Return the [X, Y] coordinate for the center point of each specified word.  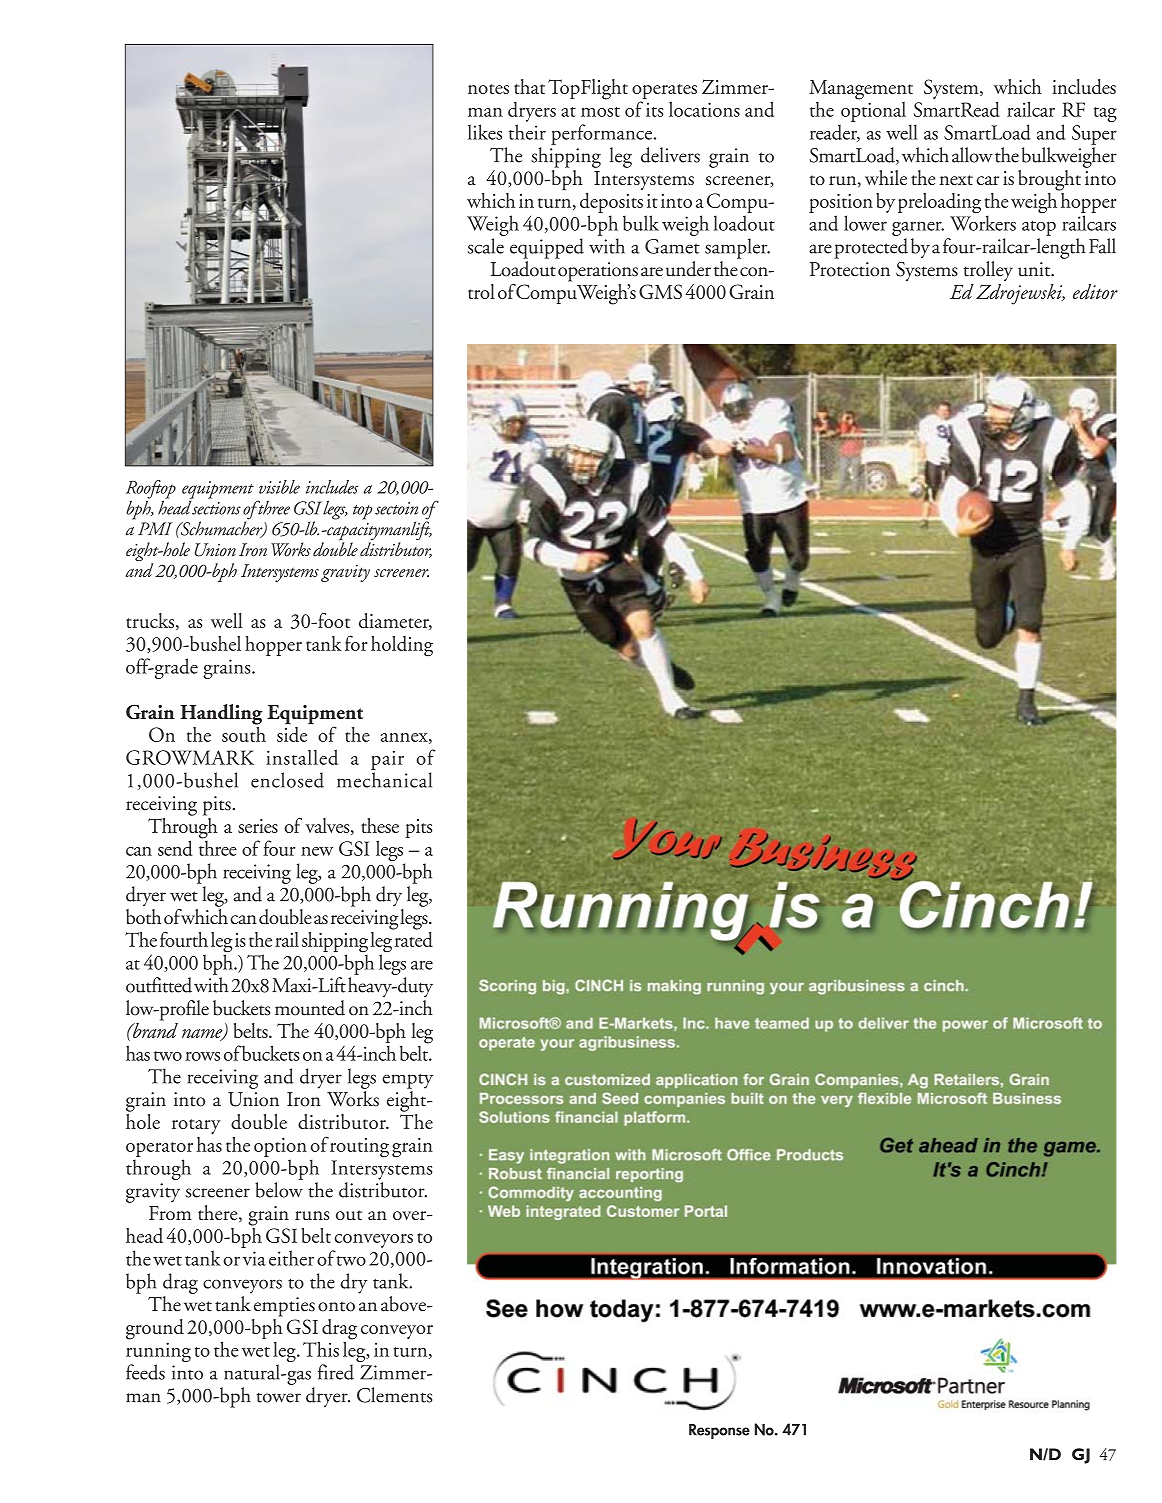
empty [407, 1081]
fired [336, 1372]
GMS [660, 291]
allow [972, 155]
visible [279, 487]
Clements [394, 1395]
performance [603, 134]
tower [278, 1397]
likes [485, 132]
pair [387, 760]
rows [202, 1056]
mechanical [384, 780]
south [244, 733]
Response [719, 1432]
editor [1095, 291]
